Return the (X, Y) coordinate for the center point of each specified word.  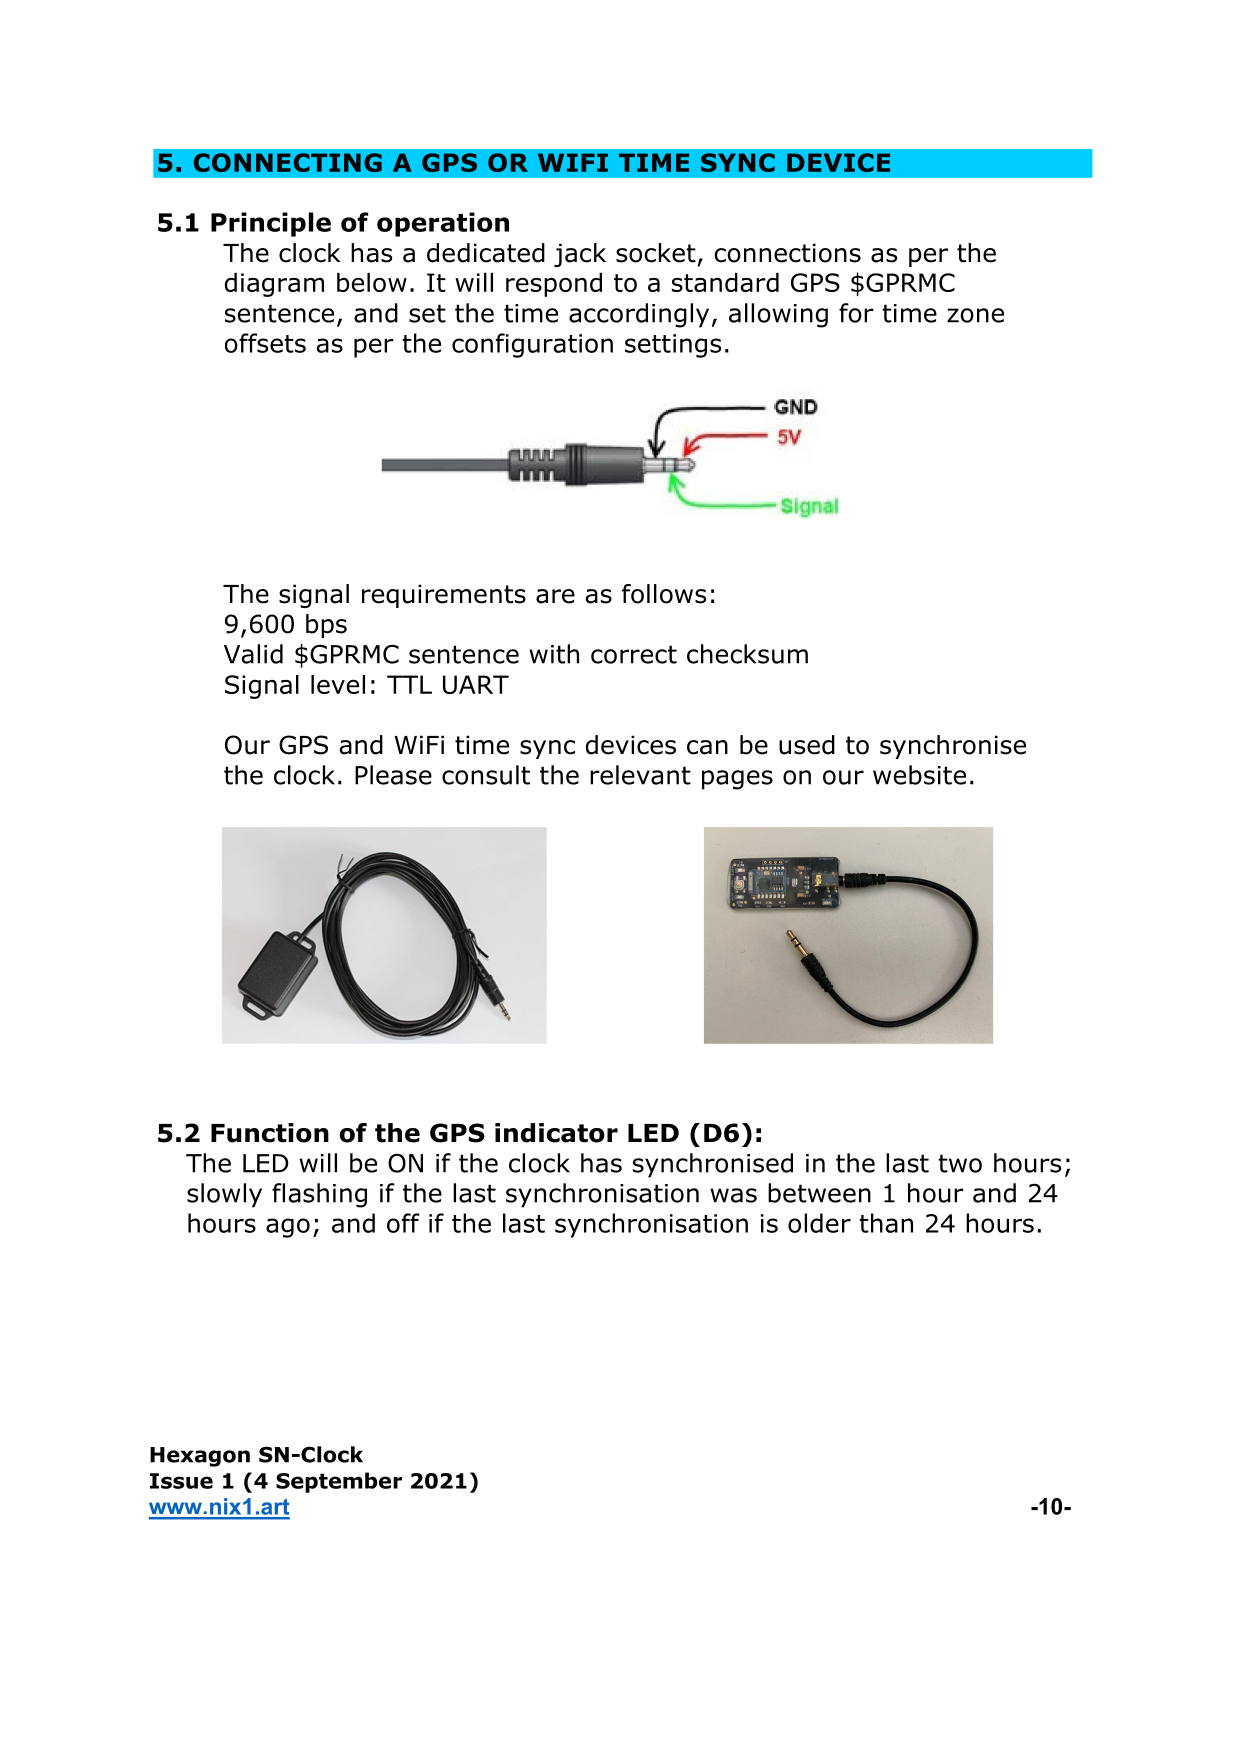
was (733, 1195)
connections (787, 253)
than (886, 1223)
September (339, 1482)
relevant (640, 775)
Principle (271, 224)
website (919, 775)
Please (393, 775)
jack (580, 255)
